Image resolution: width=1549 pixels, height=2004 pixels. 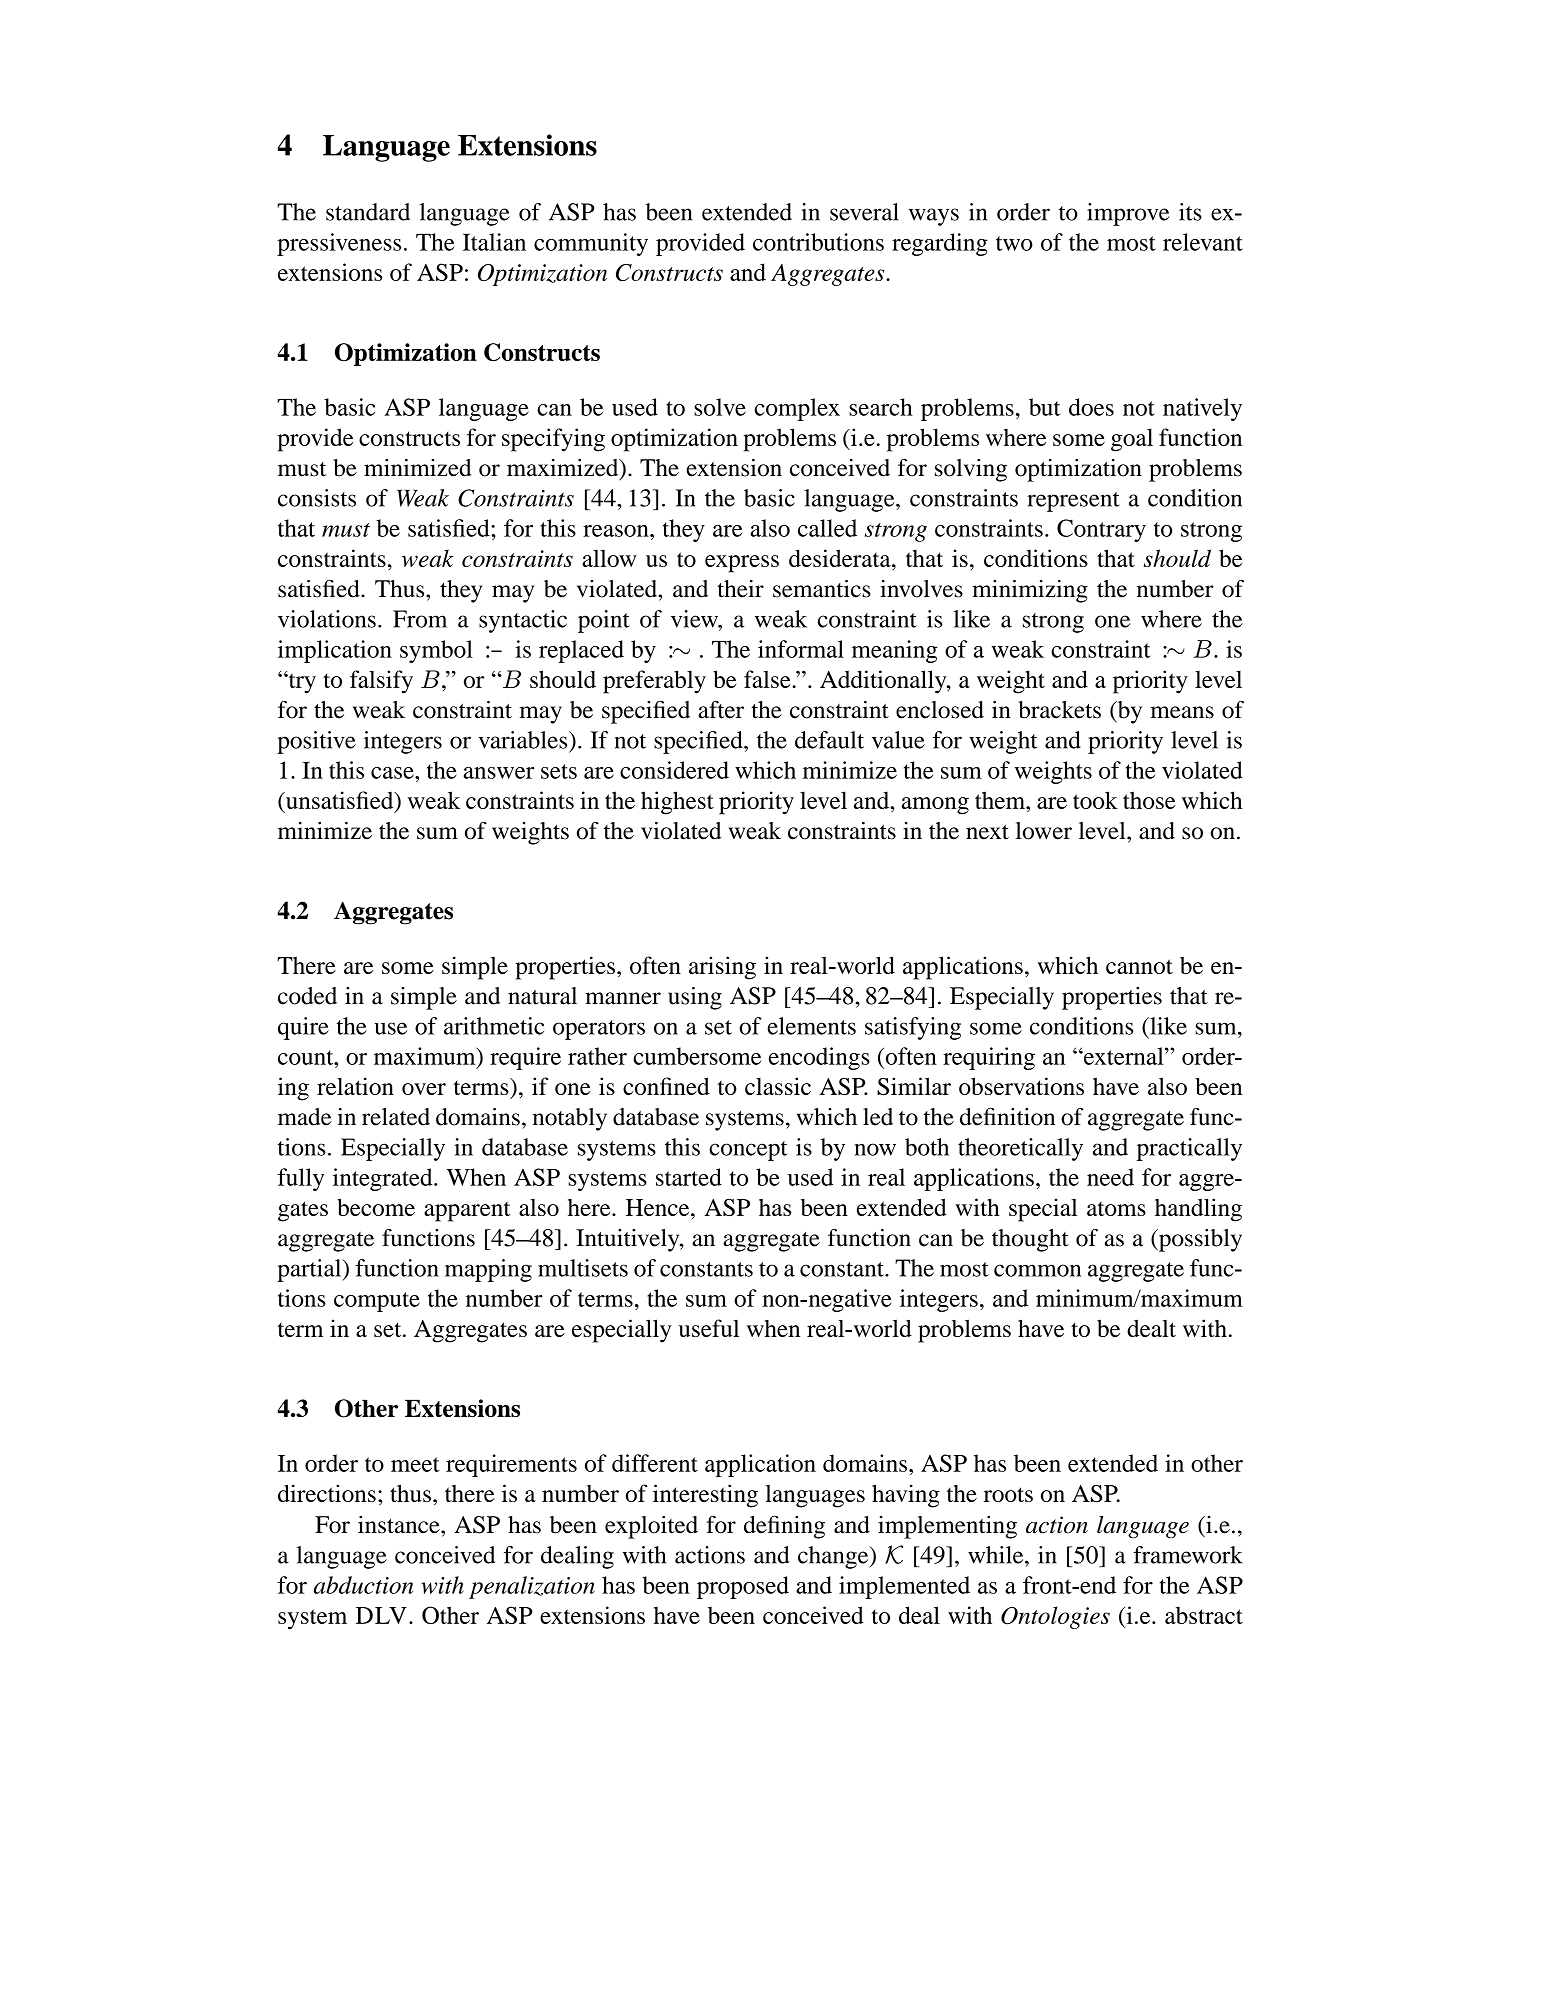 I want to click on minimizing, so click(x=1030, y=591).
